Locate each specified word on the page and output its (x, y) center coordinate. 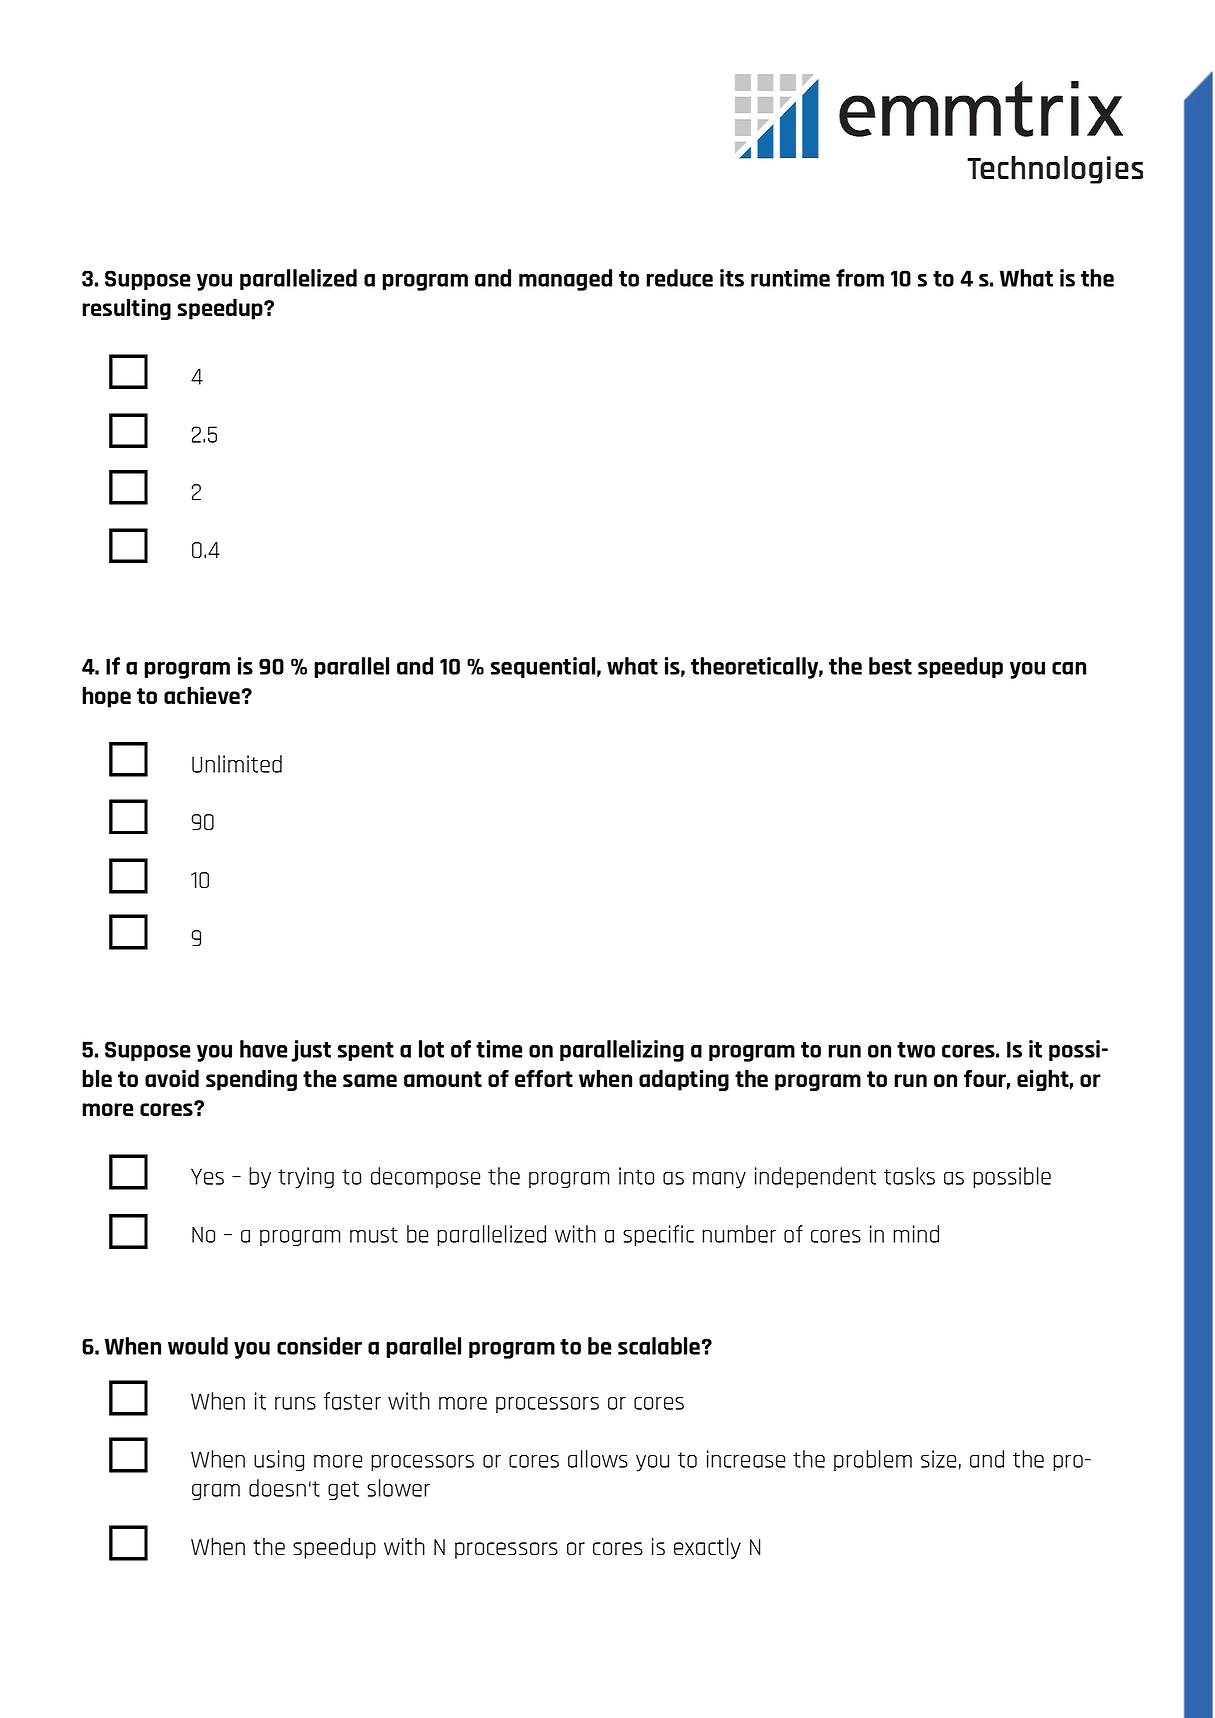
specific (658, 1235)
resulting (126, 309)
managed (565, 280)
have (263, 1049)
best (890, 666)
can (1069, 668)
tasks (909, 1176)
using (279, 1460)
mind (916, 1234)
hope (106, 697)
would (198, 1346)
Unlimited (237, 764)
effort (544, 1078)
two (916, 1050)
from (860, 278)
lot (431, 1049)
